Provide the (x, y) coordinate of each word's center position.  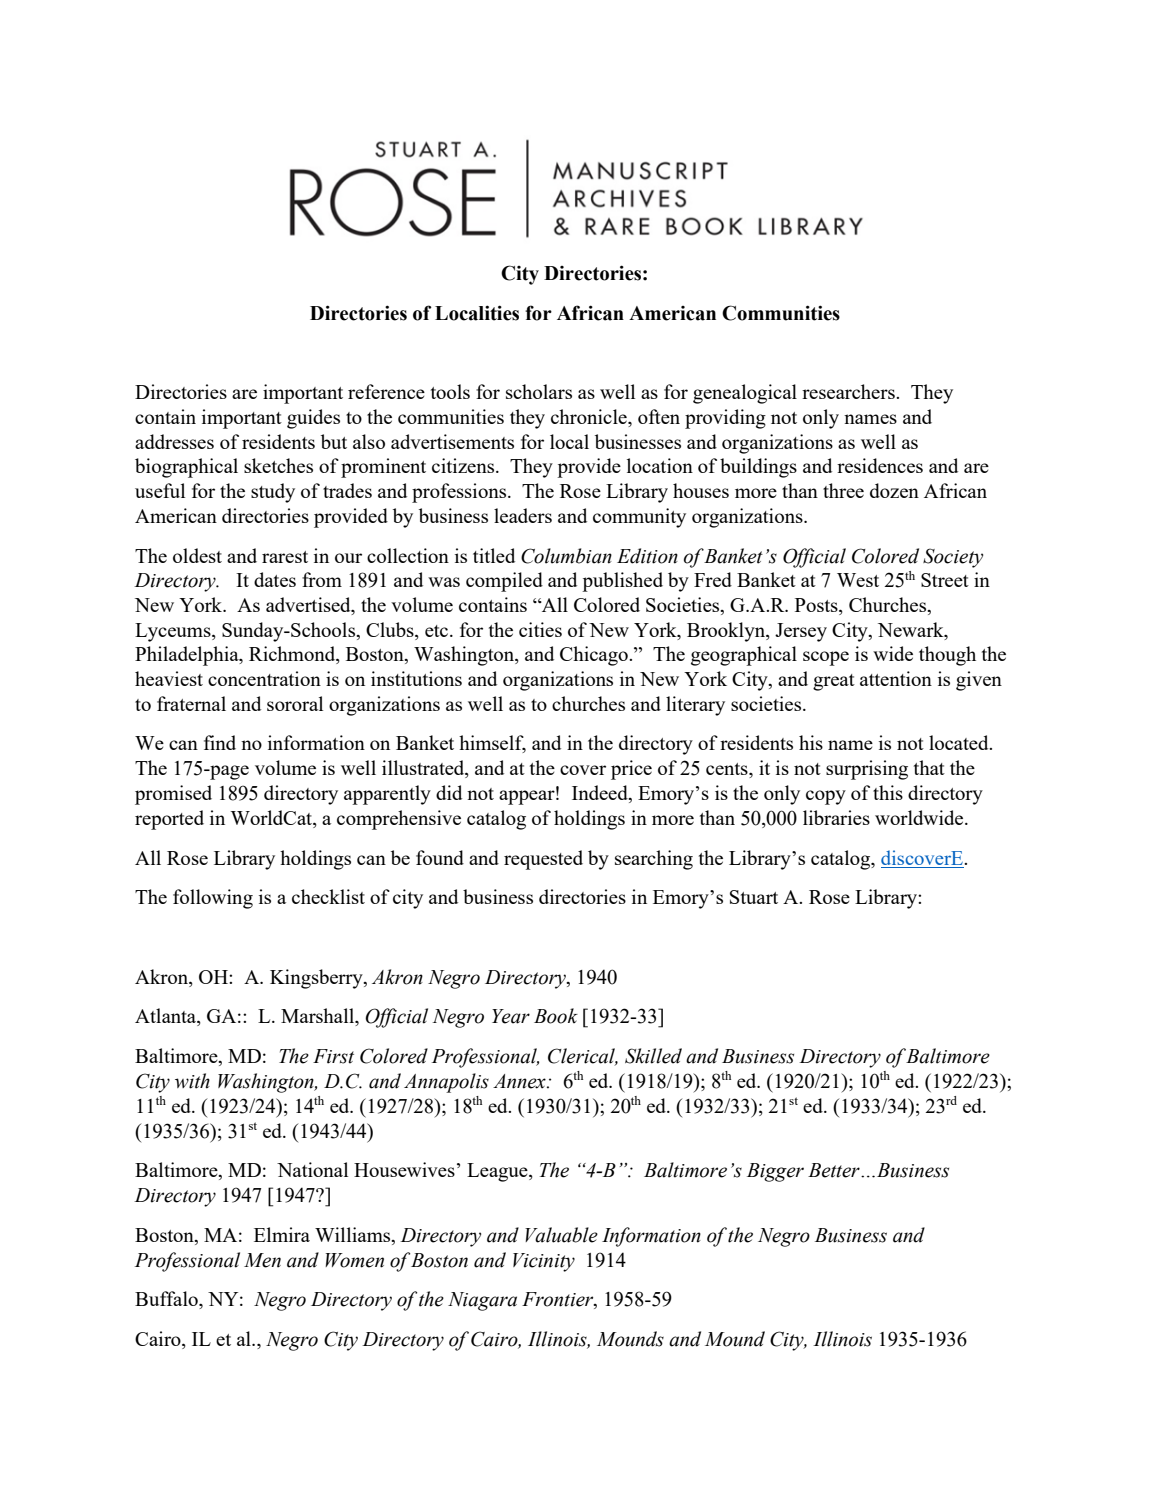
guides (313, 419)
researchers (849, 391)
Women (354, 1260)
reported (169, 820)
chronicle (590, 418)
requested (543, 860)
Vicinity (544, 1262)
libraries (836, 817)
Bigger (775, 1172)
